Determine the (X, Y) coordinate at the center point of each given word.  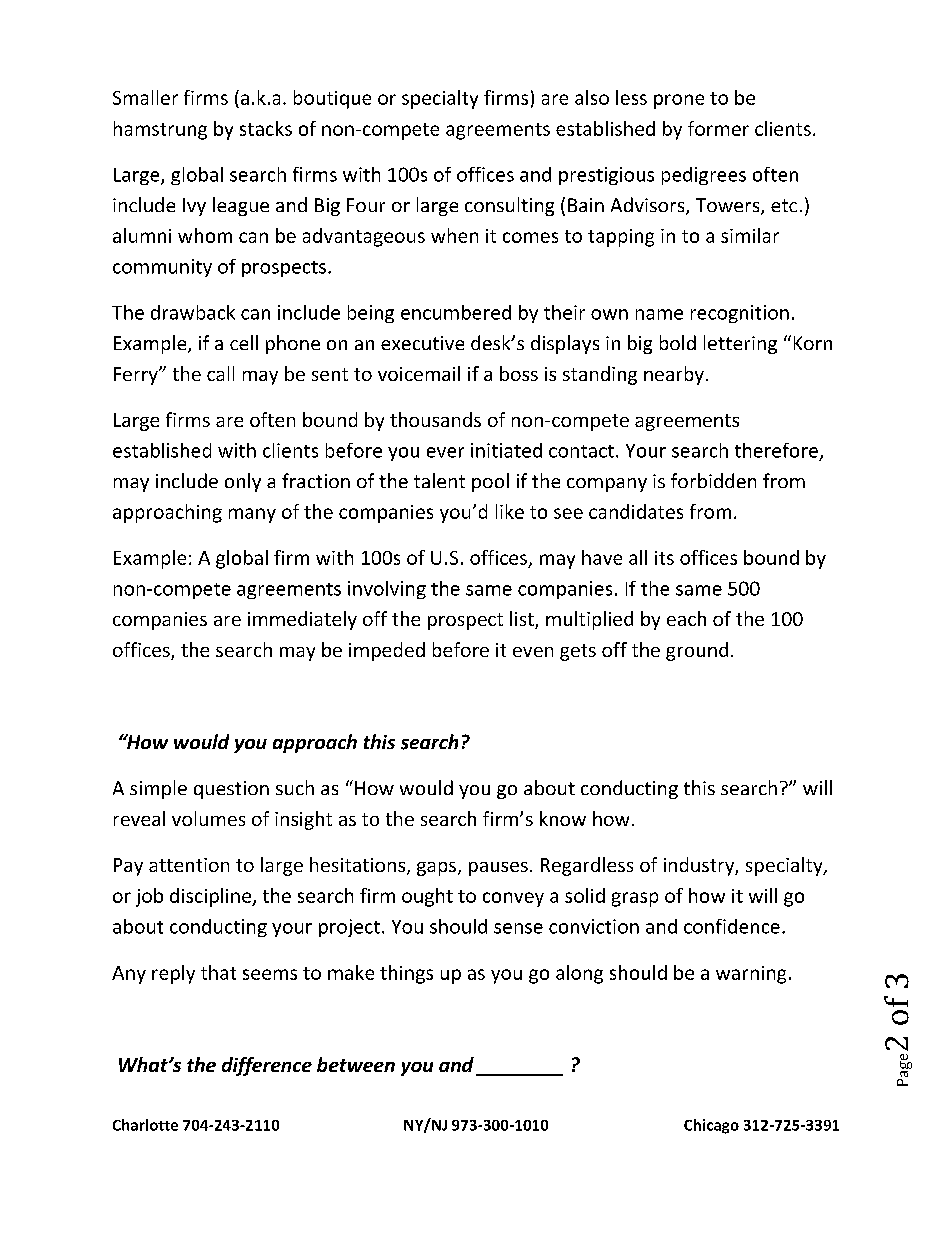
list (523, 620)
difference (267, 1066)
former (718, 128)
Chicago (711, 1126)
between (356, 1064)
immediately (302, 620)
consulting (509, 206)
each (686, 618)
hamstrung (160, 130)
